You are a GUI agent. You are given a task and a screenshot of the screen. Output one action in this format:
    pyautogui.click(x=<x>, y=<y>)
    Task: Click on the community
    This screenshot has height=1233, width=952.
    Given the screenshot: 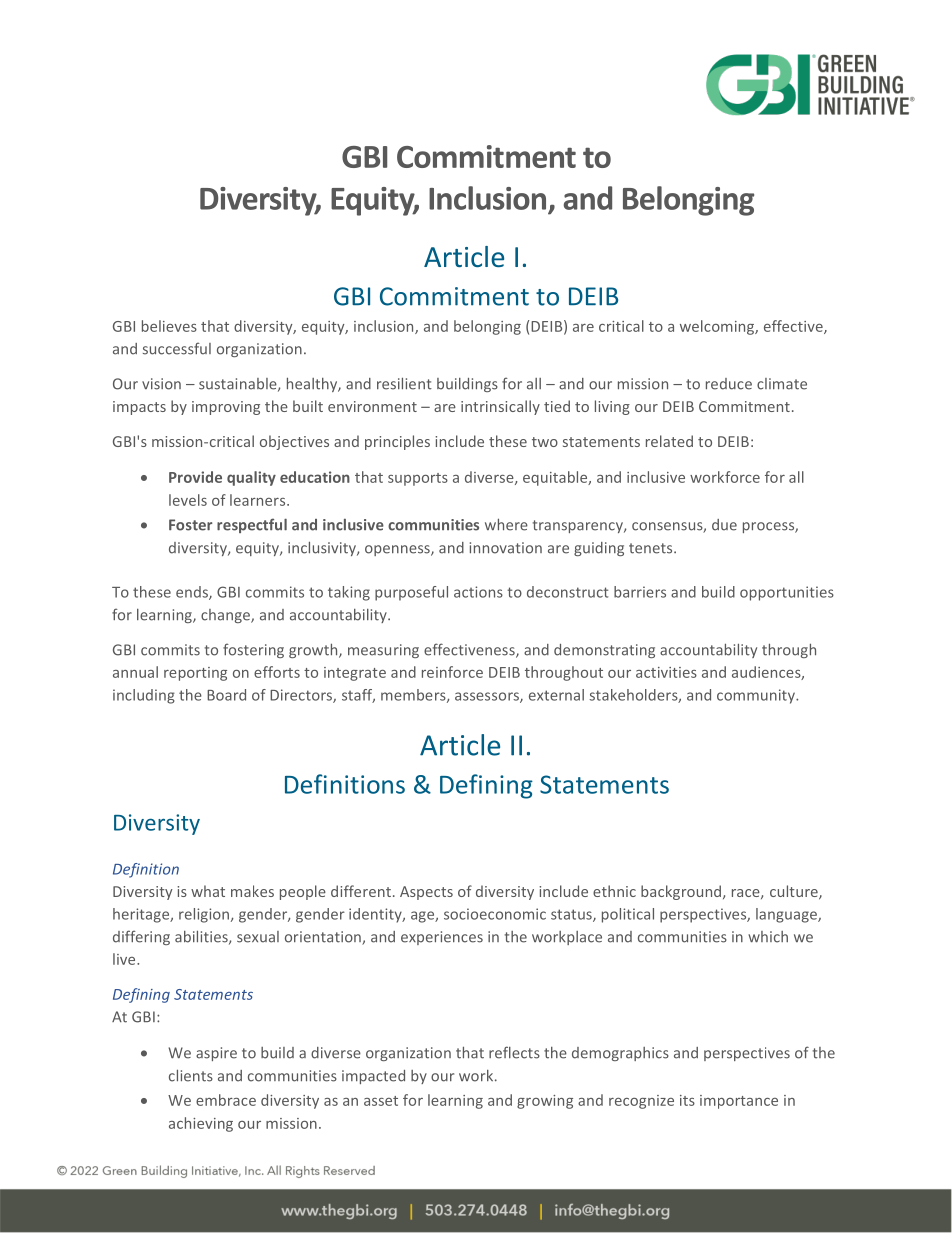 What is the action you would take?
    pyautogui.click(x=757, y=696)
